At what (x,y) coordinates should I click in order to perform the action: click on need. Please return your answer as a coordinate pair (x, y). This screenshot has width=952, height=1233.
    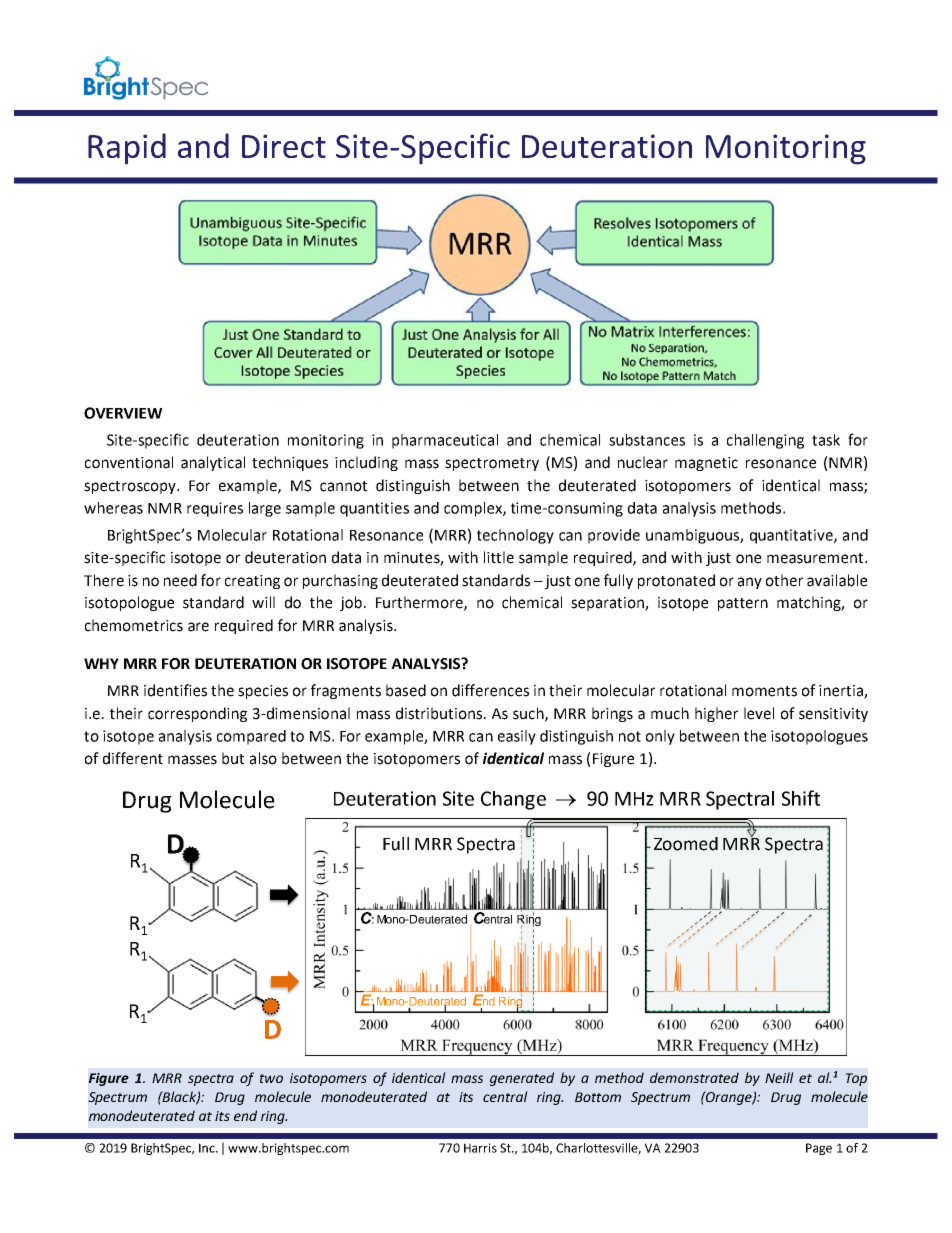
    Looking at the image, I should click on (180, 580).
